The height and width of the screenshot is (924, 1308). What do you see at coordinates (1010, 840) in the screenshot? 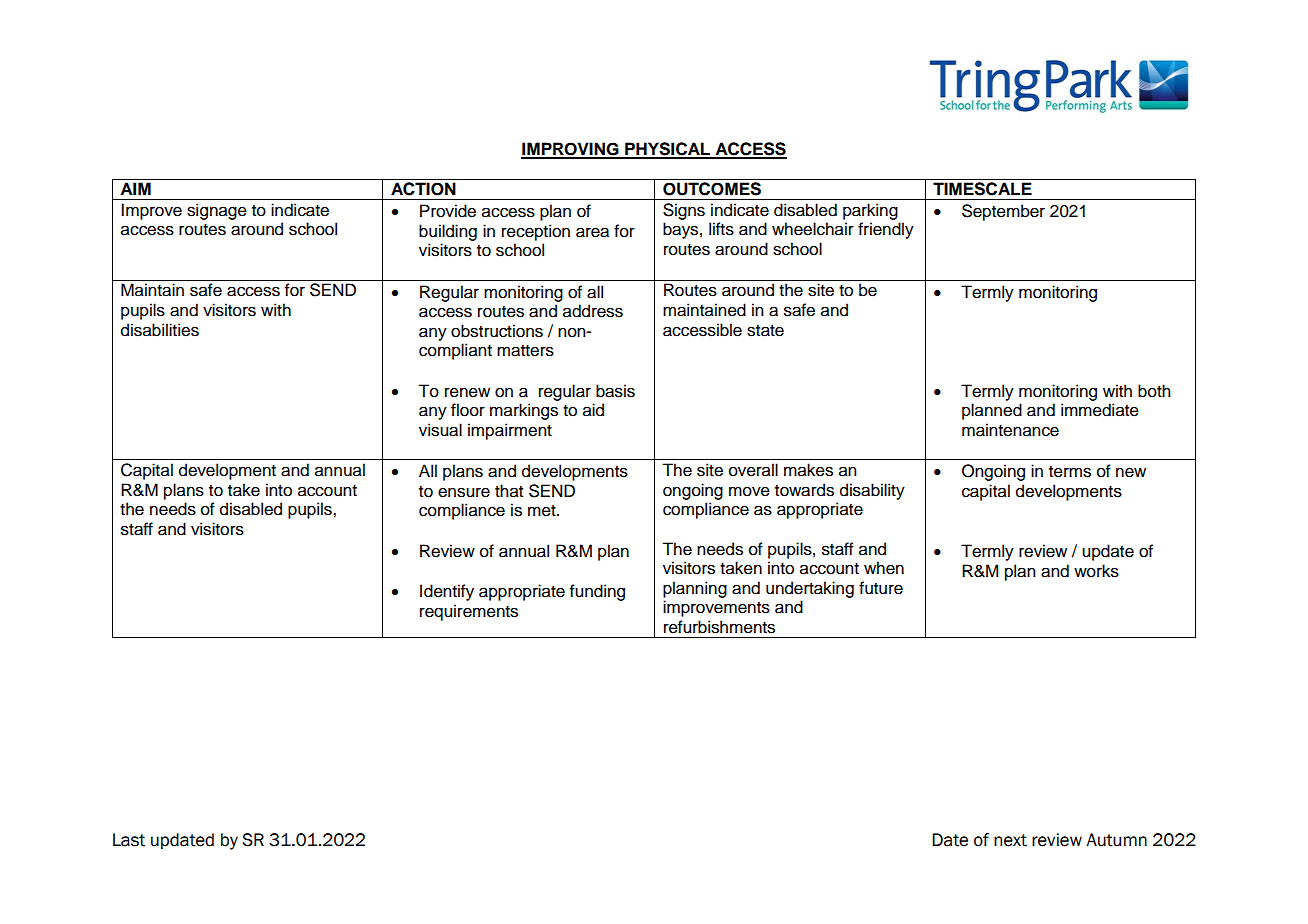
I see `next` at bounding box center [1010, 840].
